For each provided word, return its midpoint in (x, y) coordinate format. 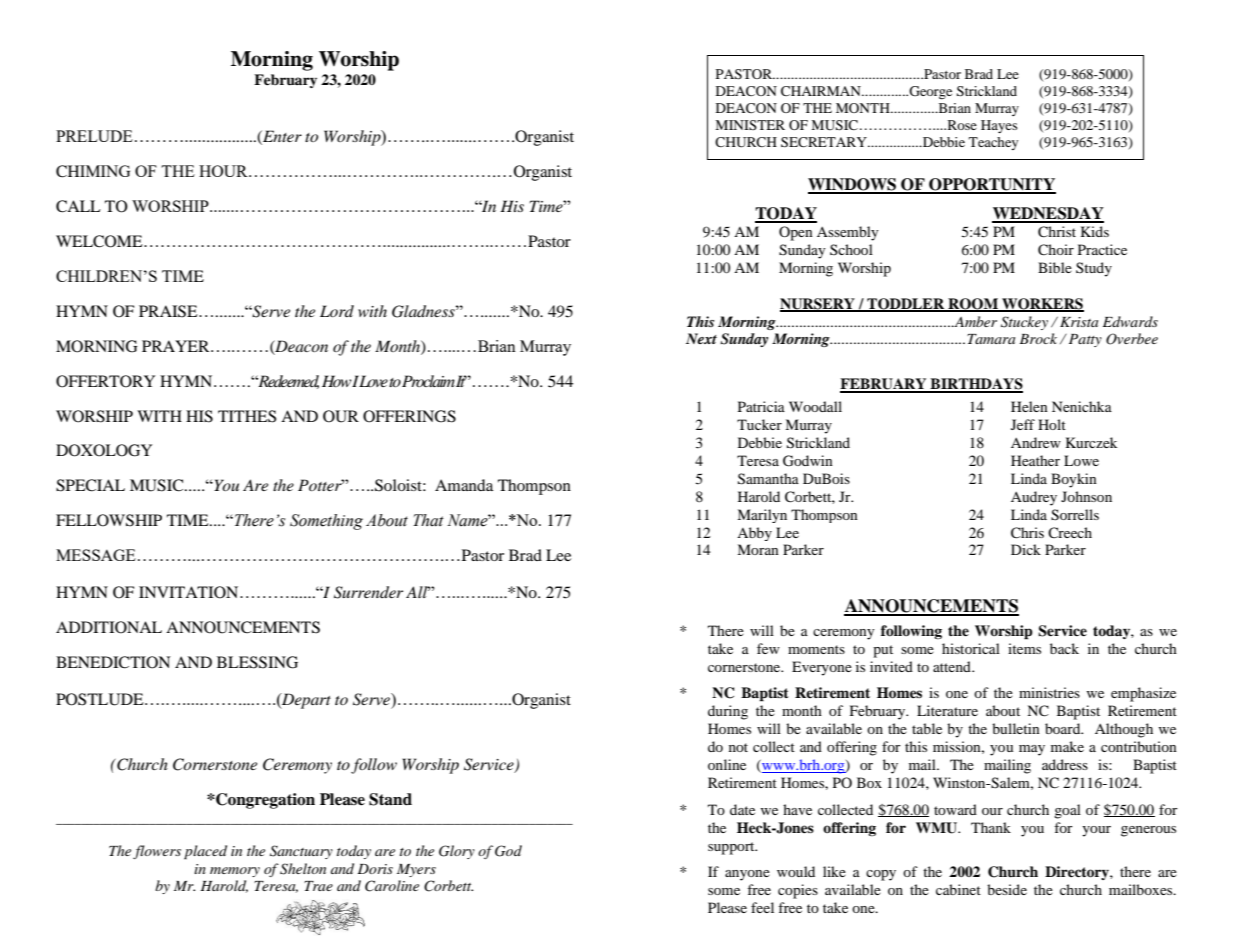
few (768, 648)
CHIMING (93, 171)
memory (235, 872)
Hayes (999, 126)
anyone (747, 875)
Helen (1029, 406)
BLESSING (257, 662)
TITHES (247, 416)
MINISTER (750, 125)
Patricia (761, 406)
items (1024, 648)
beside (1007, 889)
